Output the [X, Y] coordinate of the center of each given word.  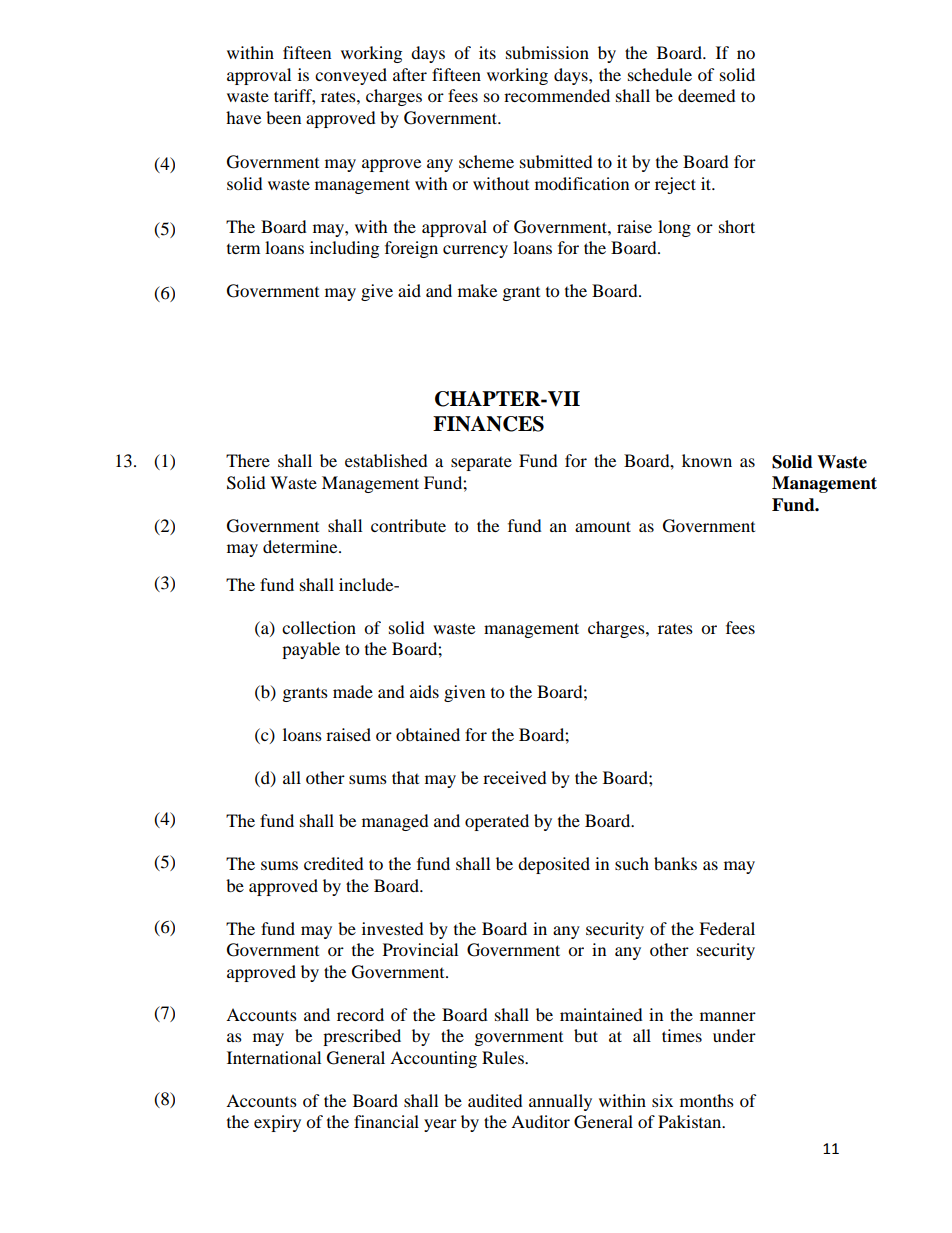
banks [675, 863]
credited [334, 863]
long [674, 228]
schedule [660, 74]
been [283, 117]
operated [497, 822]
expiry [277, 1123]
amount [603, 526]
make [477, 290]
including [344, 249]
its [487, 52]
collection [319, 627]
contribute [408, 525]
